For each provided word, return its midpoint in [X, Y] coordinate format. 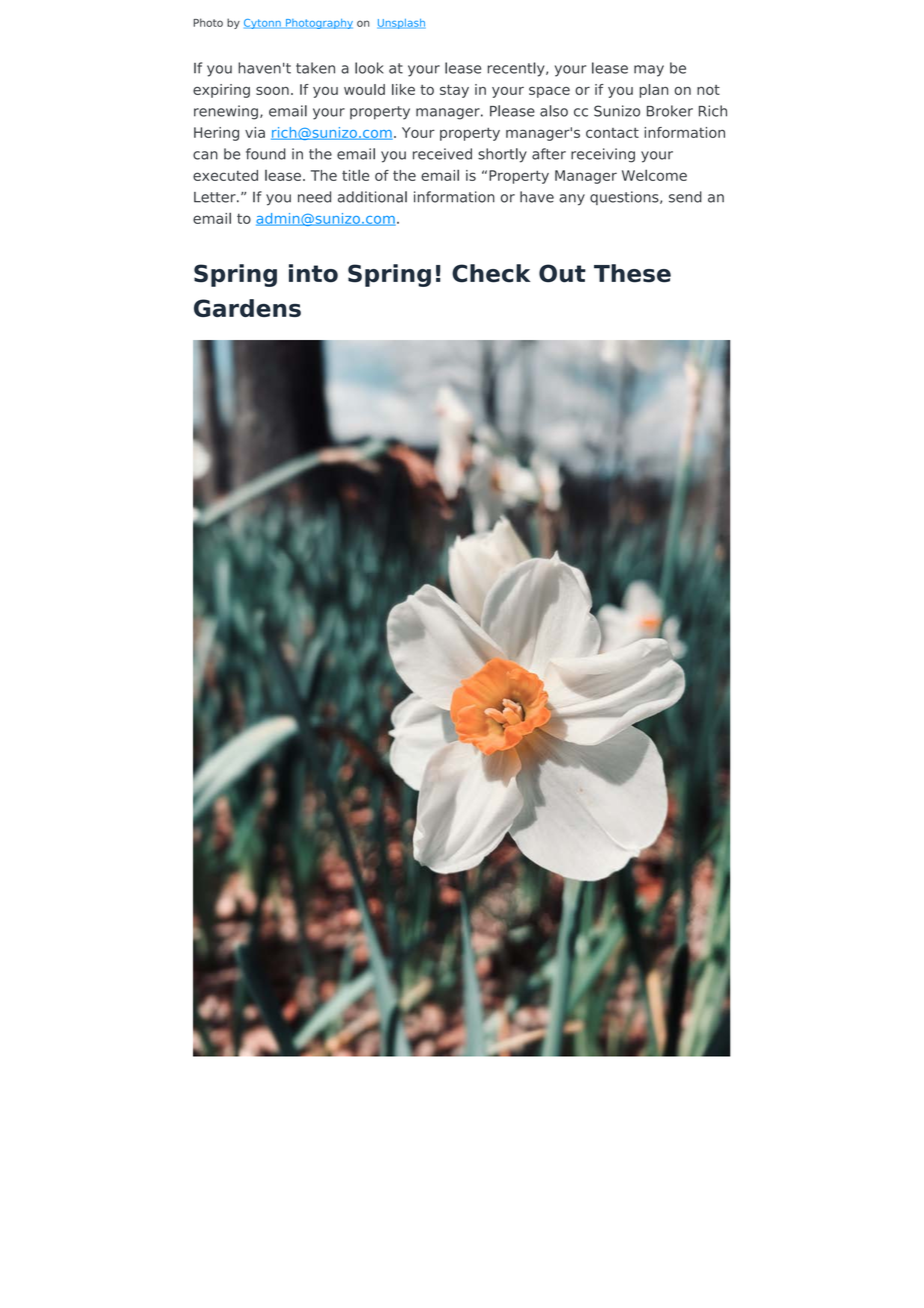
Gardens [247, 308]
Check [491, 273]
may [649, 71]
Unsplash [401, 24]
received [442, 154]
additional [372, 197]
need [314, 197]
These [632, 273]
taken [315, 68]
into [313, 273]
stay [454, 91]
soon [272, 90]
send [685, 197]
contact [612, 133]
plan [654, 91]
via [255, 132]
